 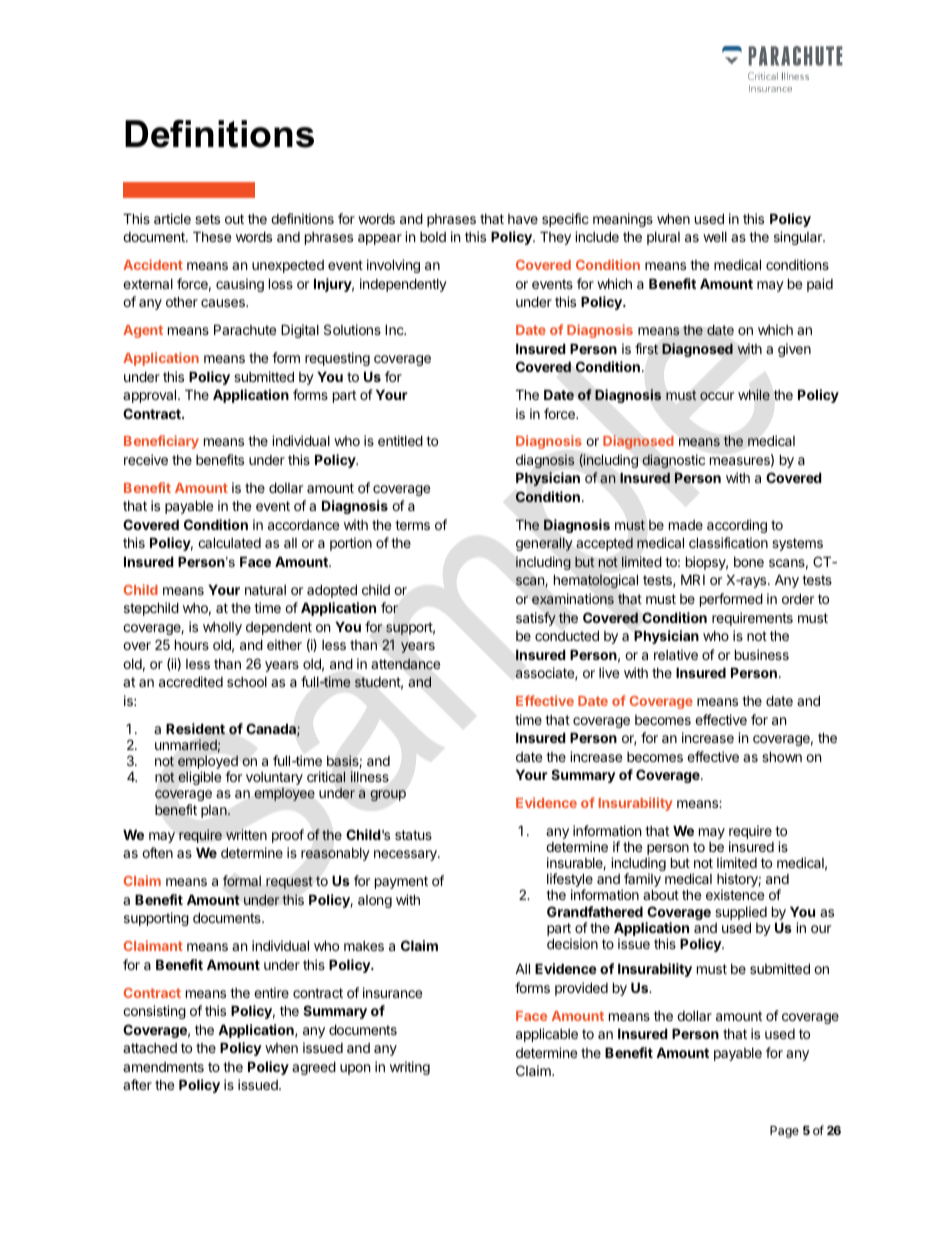 What do you see at coordinates (163, 1067) in the screenshot?
I see `amendments` at bounding box center [163, 1067].
